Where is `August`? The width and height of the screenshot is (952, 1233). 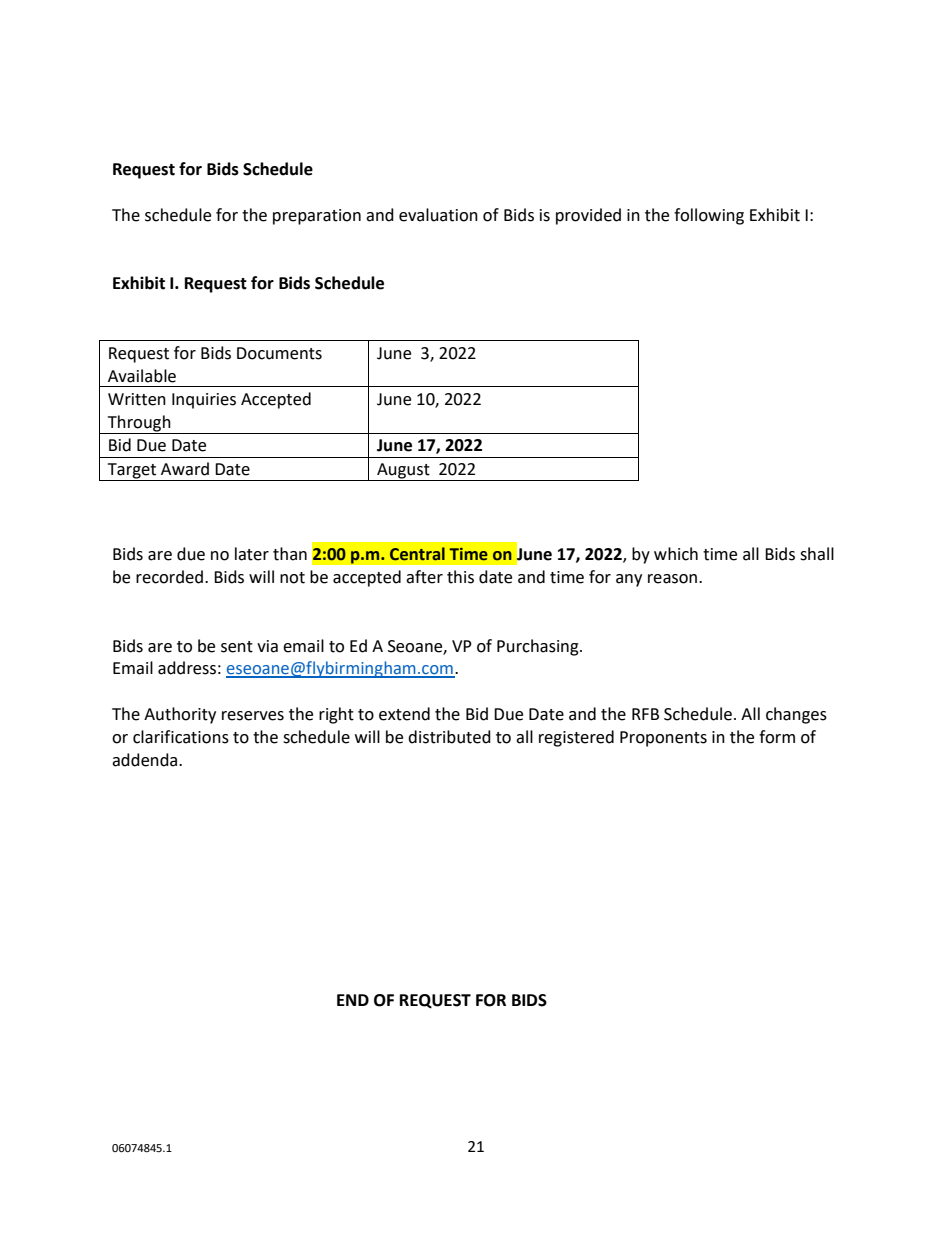
August is located at coordinates (403, 472).
